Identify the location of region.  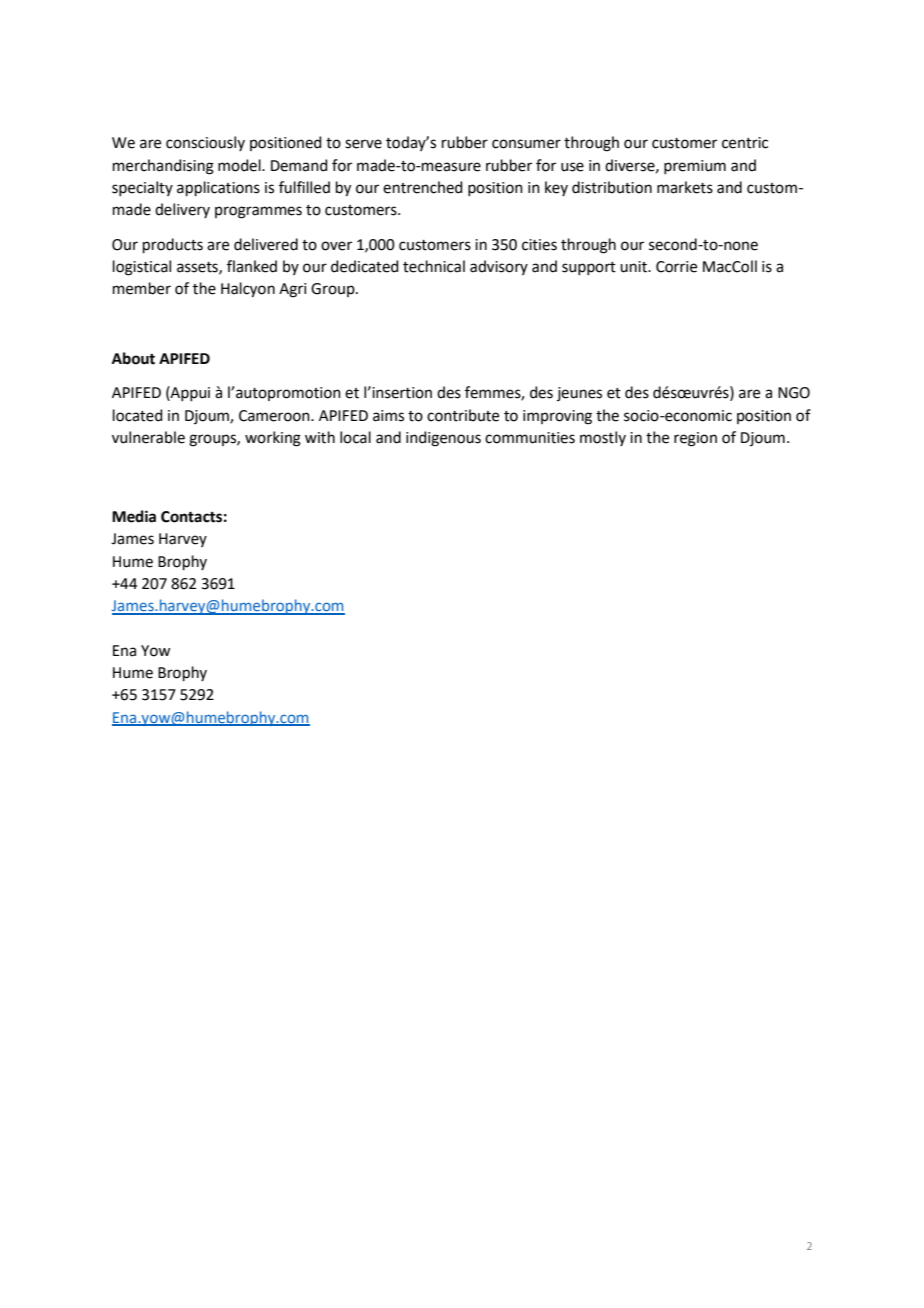
(695, 439).
